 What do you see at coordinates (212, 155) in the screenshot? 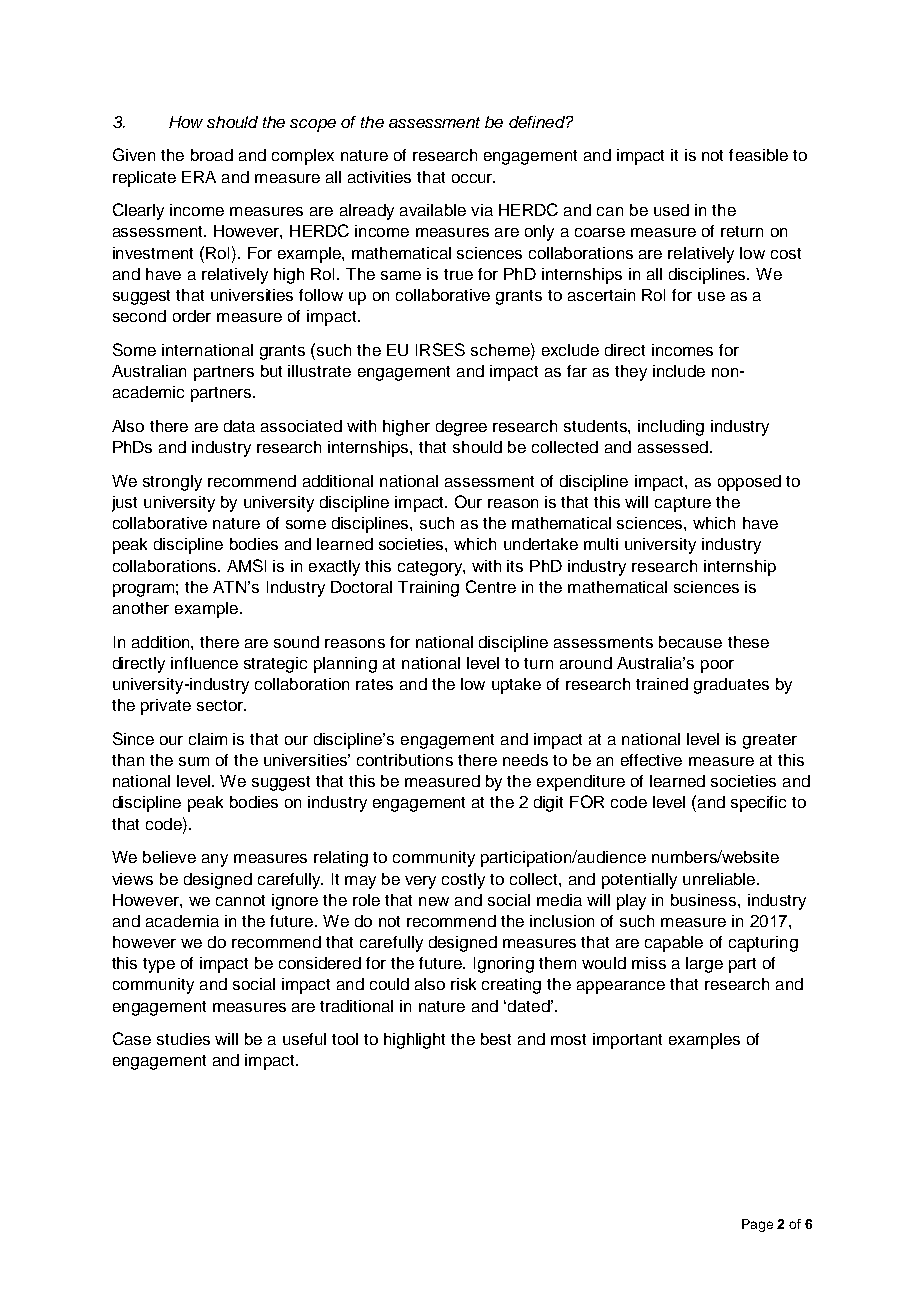
I see `broad` at bounding box center [212, 155].
